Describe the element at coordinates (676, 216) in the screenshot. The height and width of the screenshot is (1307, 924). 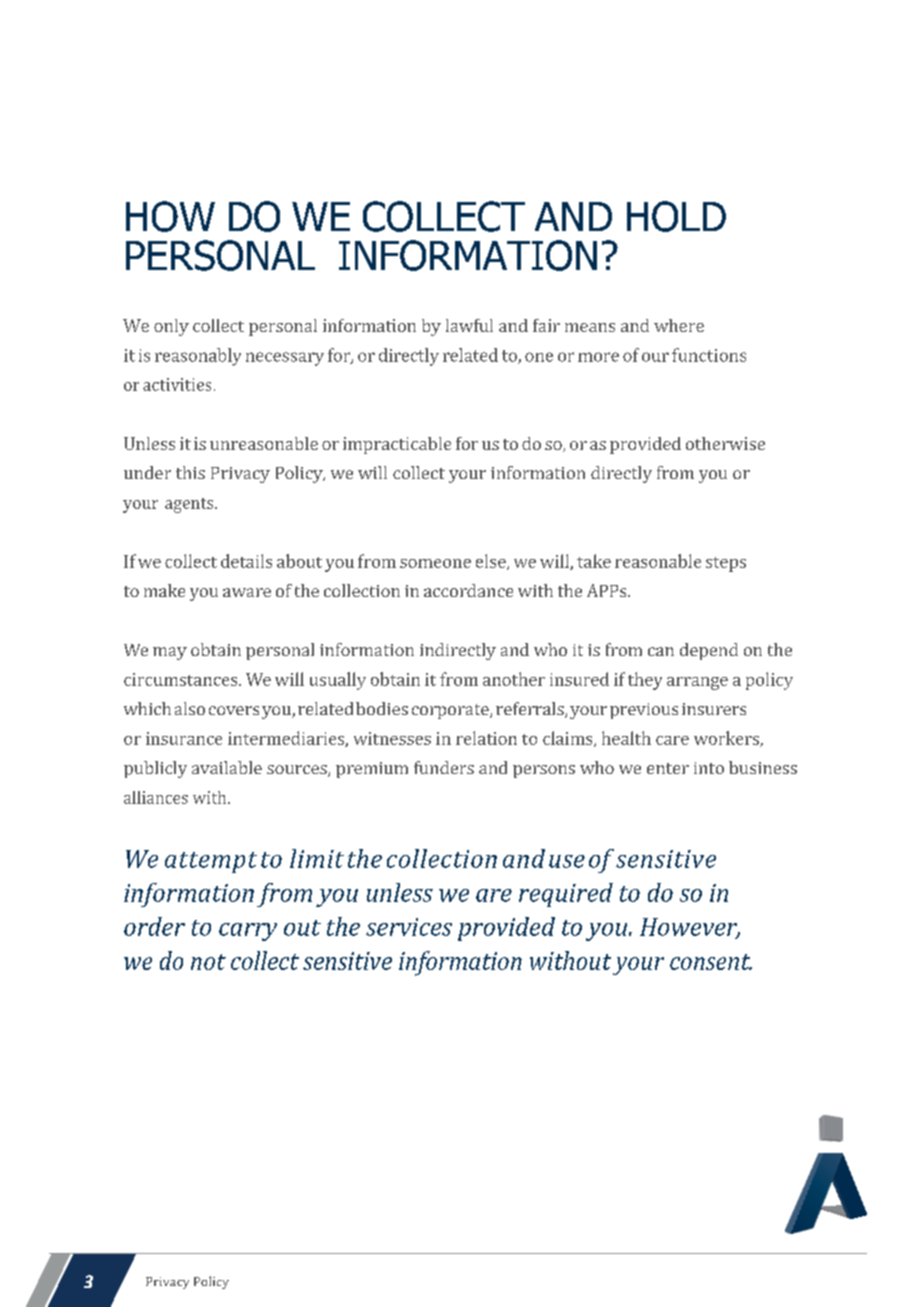
I see `HOLD` at that location.
